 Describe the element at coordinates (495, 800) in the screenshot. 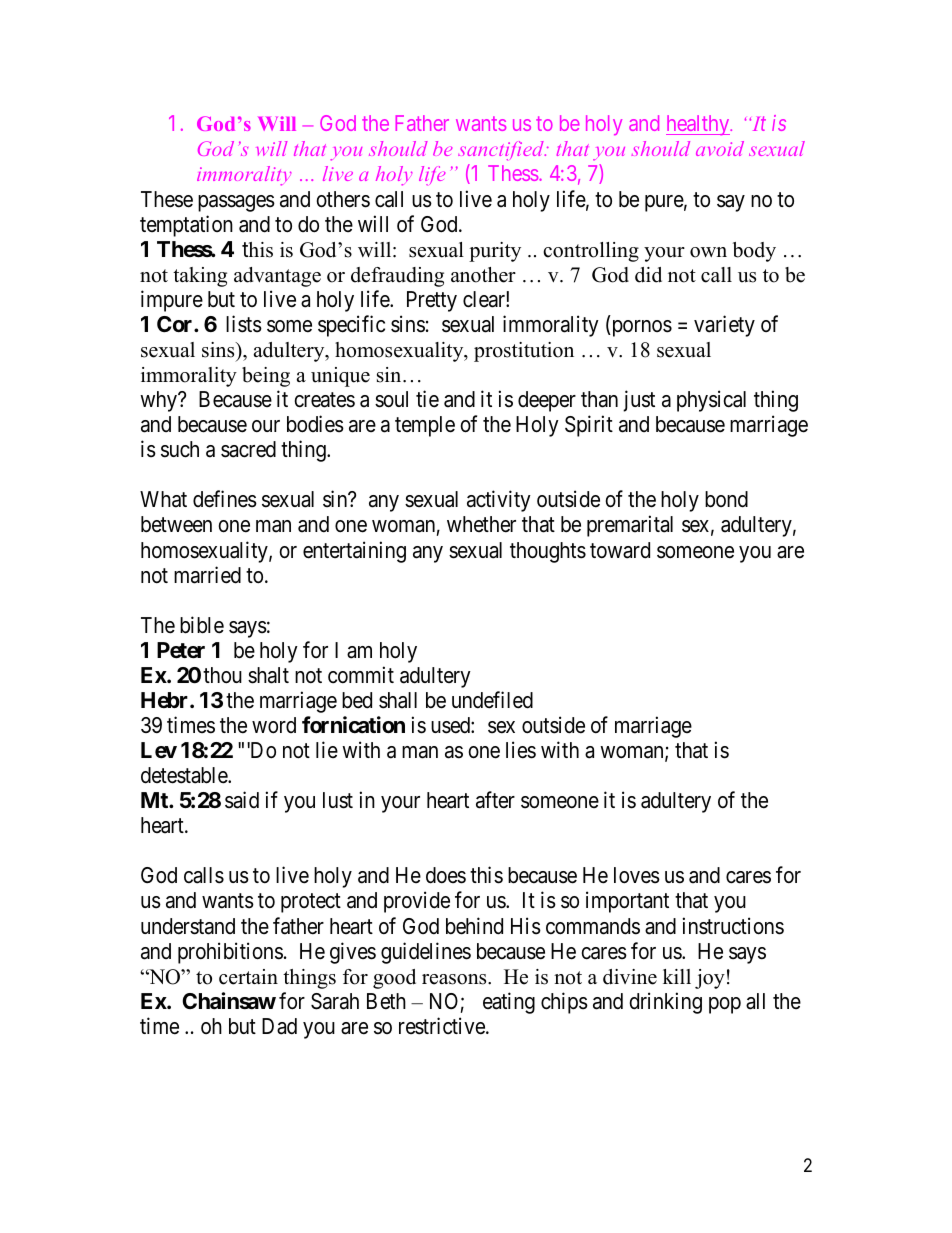

I see `after` at that location.
